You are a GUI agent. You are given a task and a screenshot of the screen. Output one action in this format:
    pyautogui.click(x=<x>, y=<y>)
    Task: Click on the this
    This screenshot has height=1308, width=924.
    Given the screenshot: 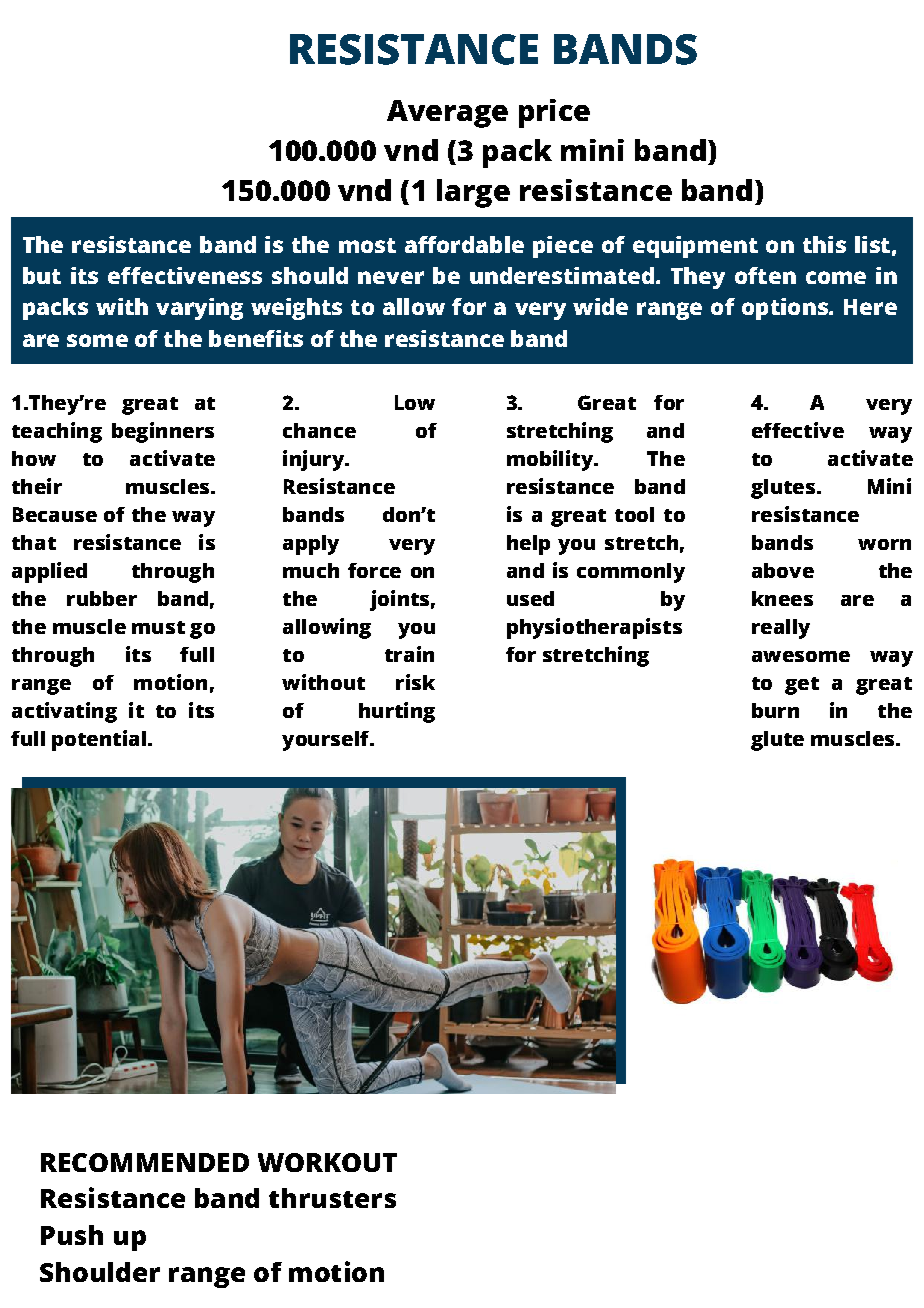 What is the action you would take?
    pyautogui.click(x=824, y=244)
